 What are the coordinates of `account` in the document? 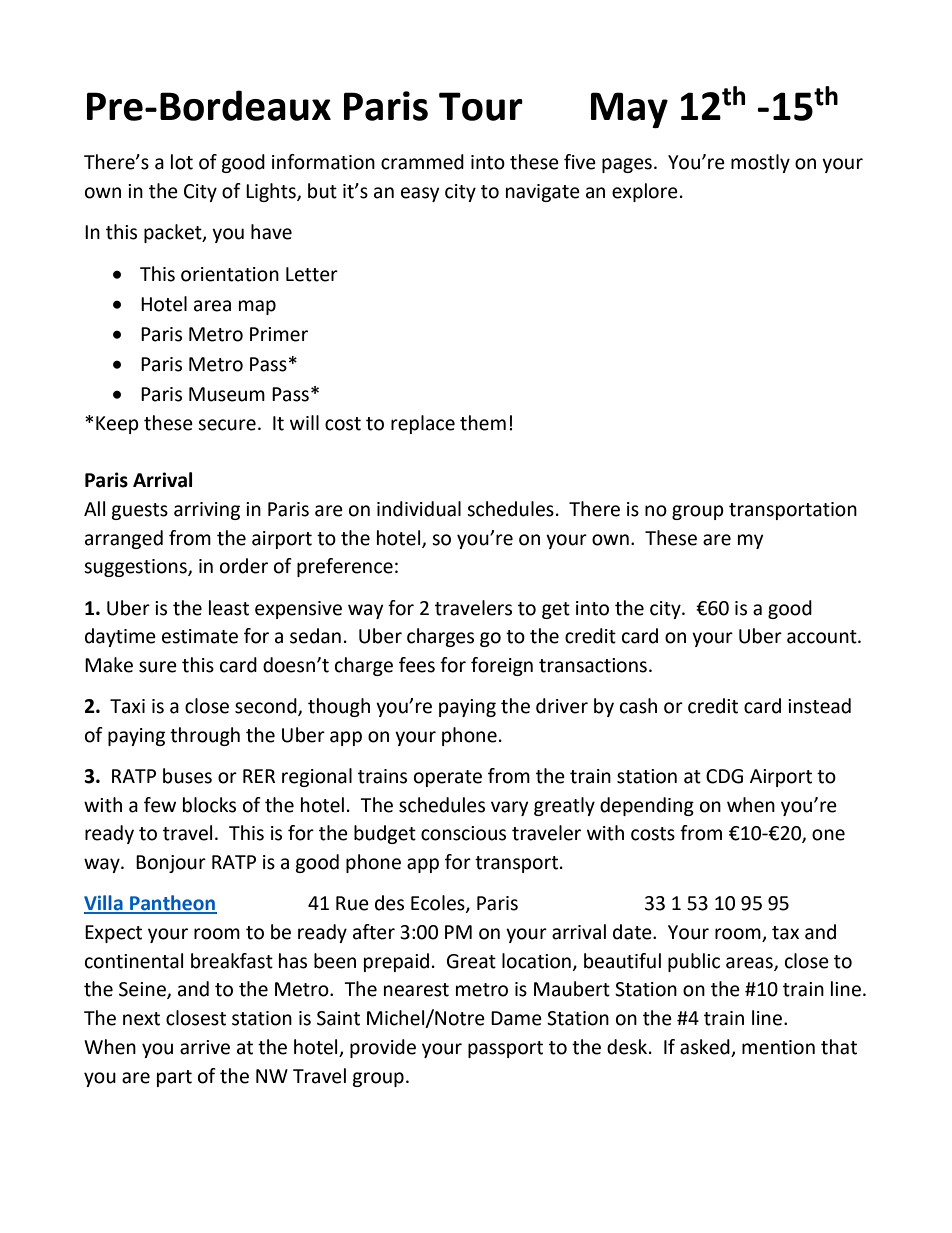 It's located at (823, 637).
